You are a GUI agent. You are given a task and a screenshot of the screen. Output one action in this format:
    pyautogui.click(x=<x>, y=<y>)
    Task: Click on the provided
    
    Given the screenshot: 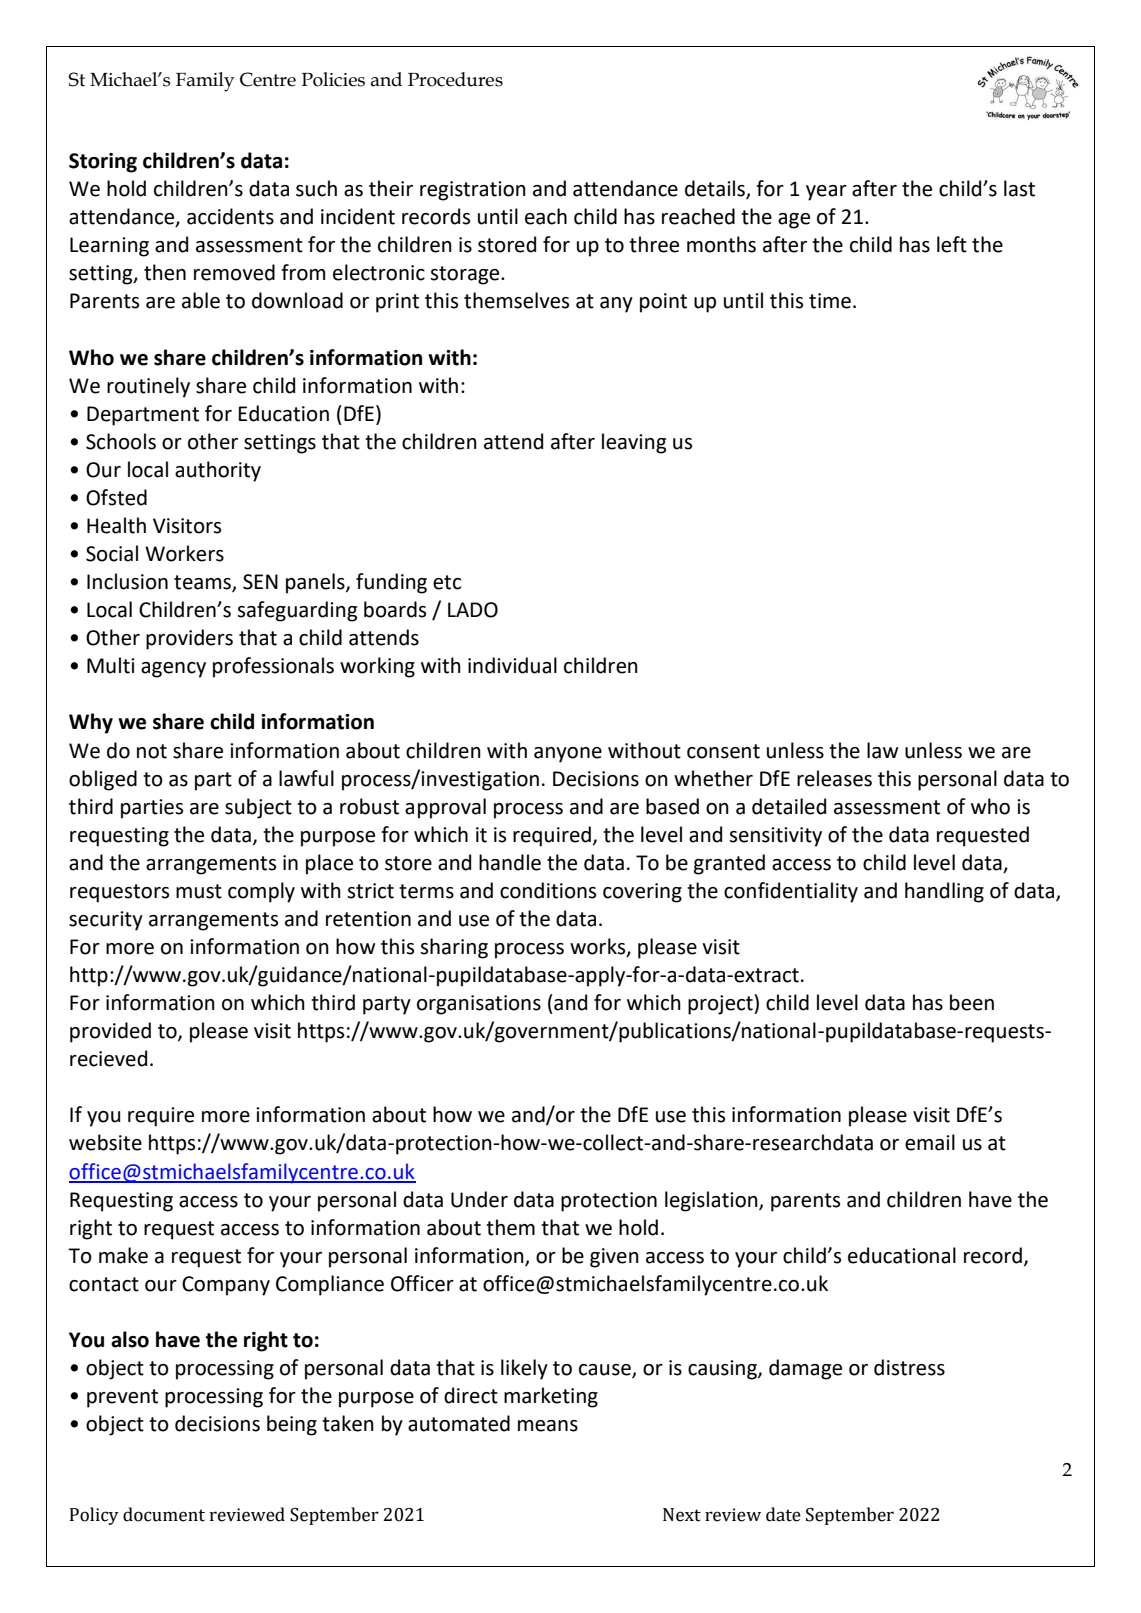 What is the action you would take?
    pyautogui.click(x=110, y=1032)
